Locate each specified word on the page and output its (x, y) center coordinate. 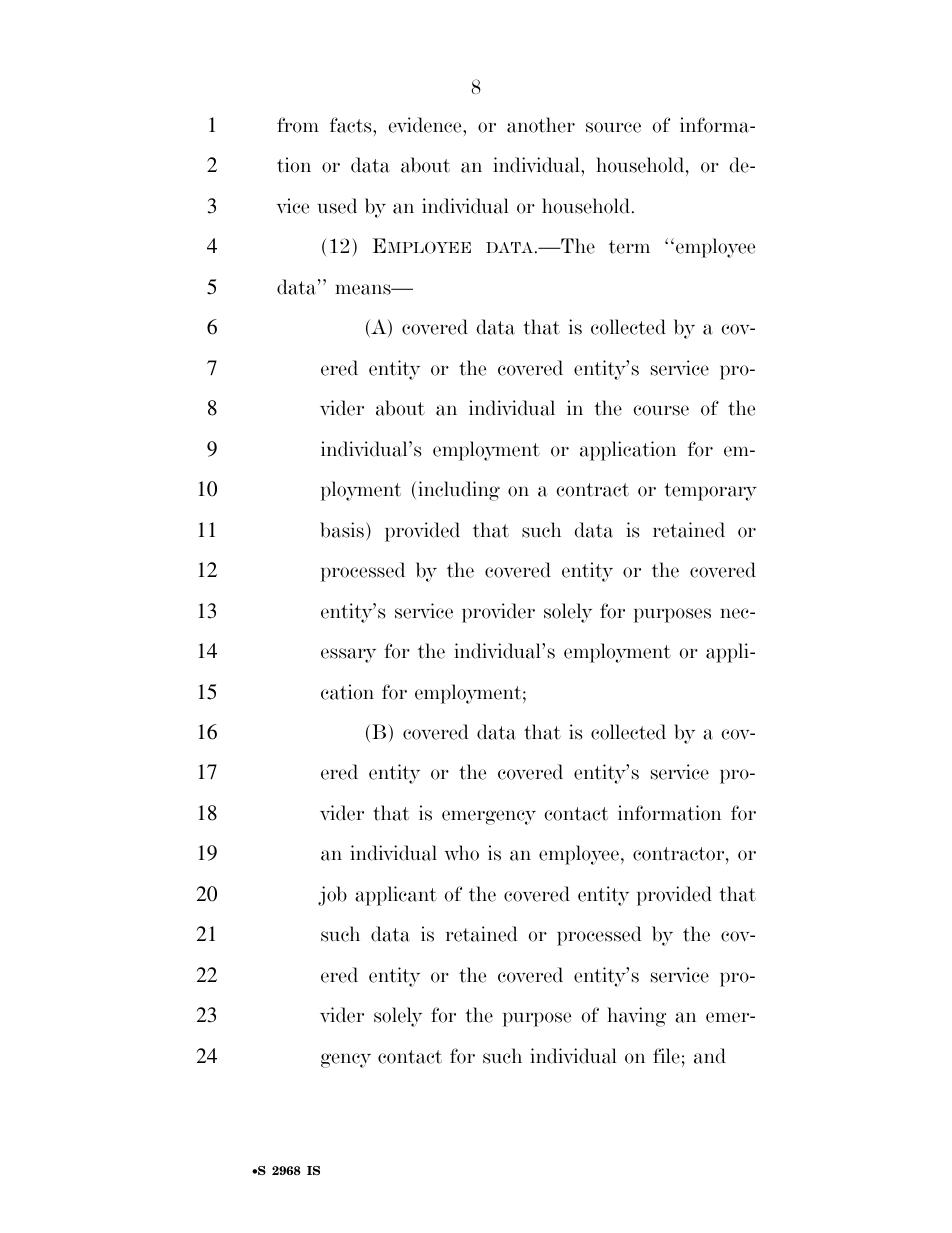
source (613, 127)
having (636, 1017)
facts (352, 125)
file (666, 1056)
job (332, 896)
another (541, 125)
